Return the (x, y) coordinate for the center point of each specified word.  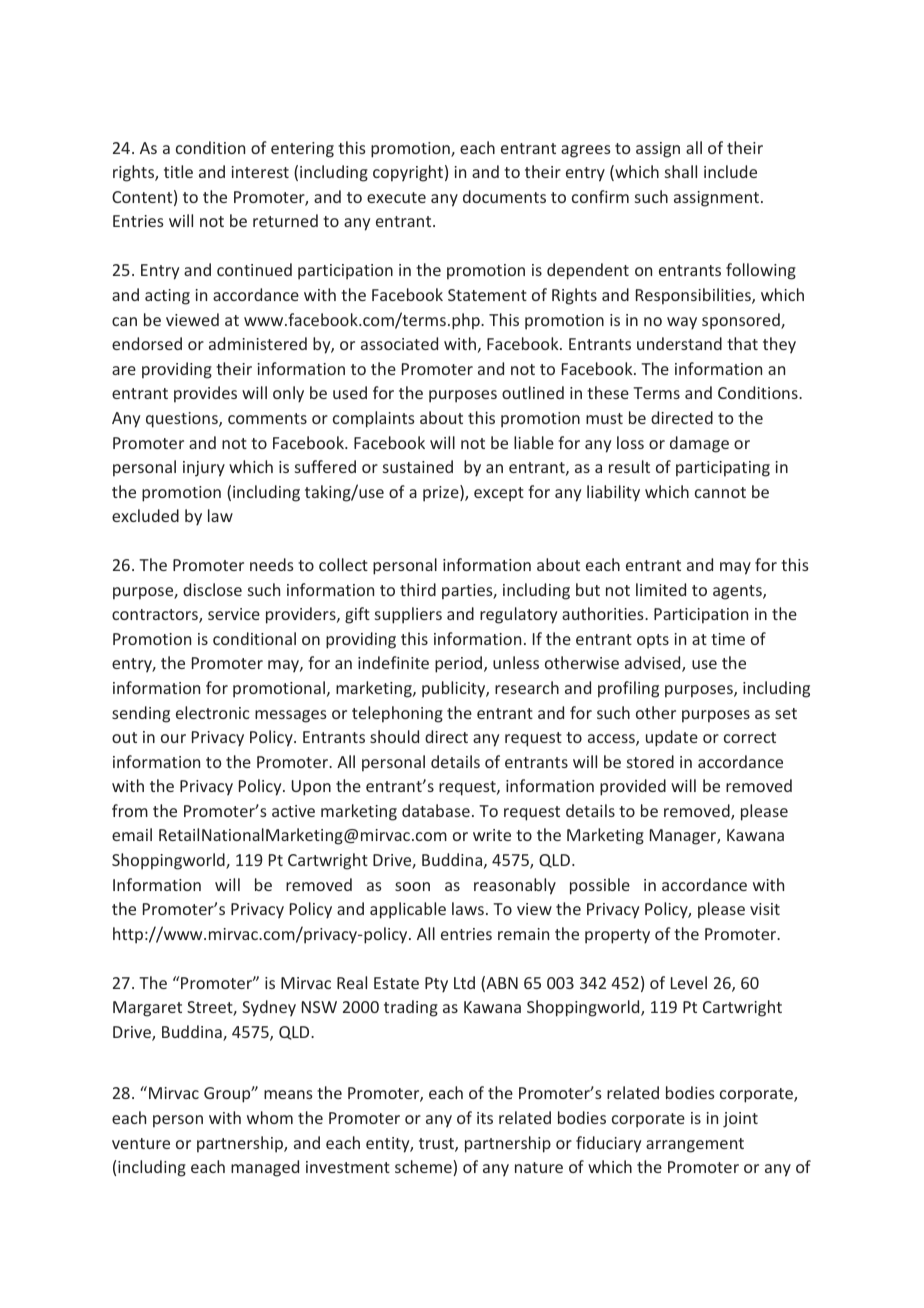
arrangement (695, 1145)
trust (437, 1145)
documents (504, 196)
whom (270, 1117)
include (730, 171)
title (178, 171)
